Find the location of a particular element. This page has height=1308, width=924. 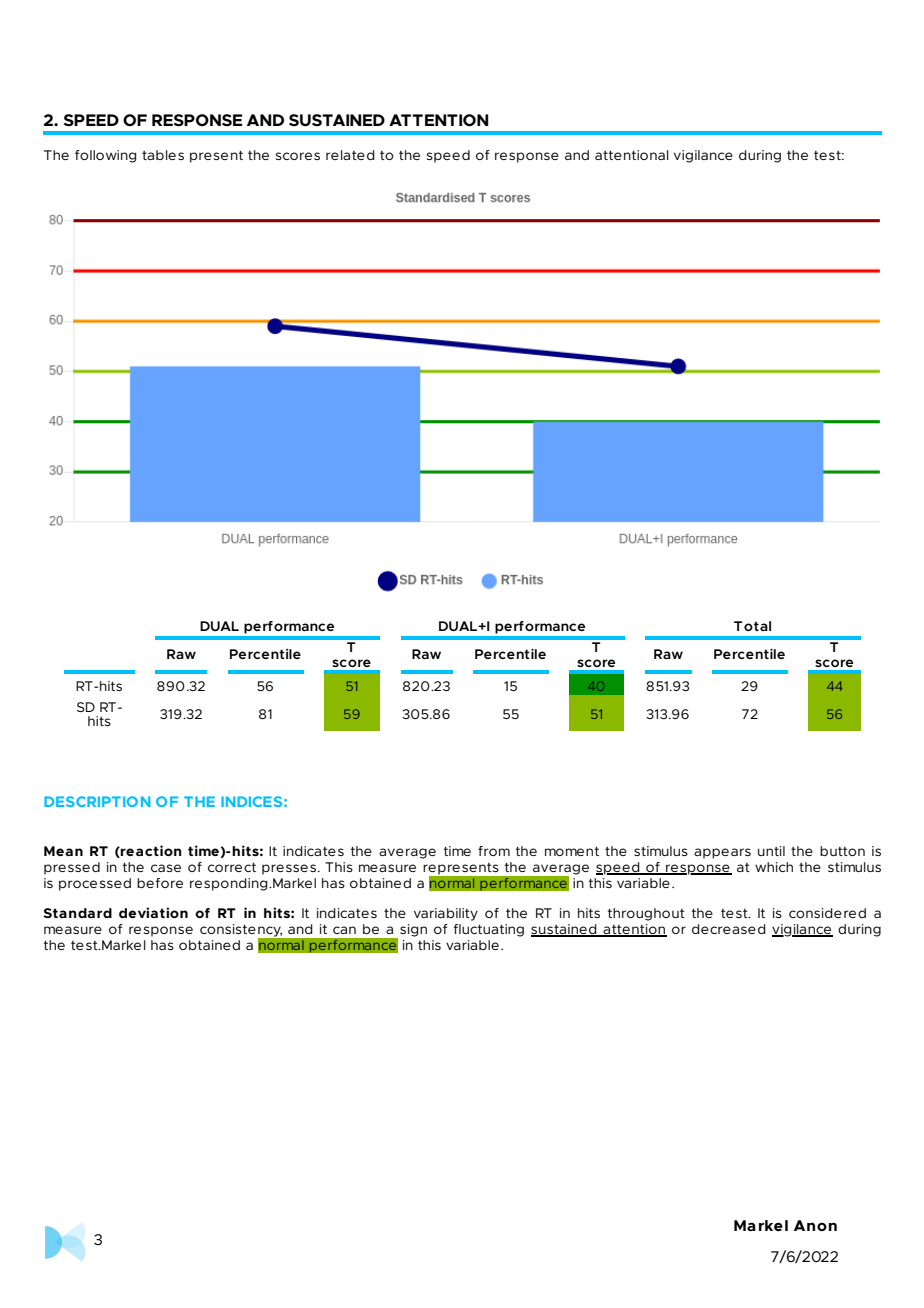

variability is located at coordinates (446, 914).
